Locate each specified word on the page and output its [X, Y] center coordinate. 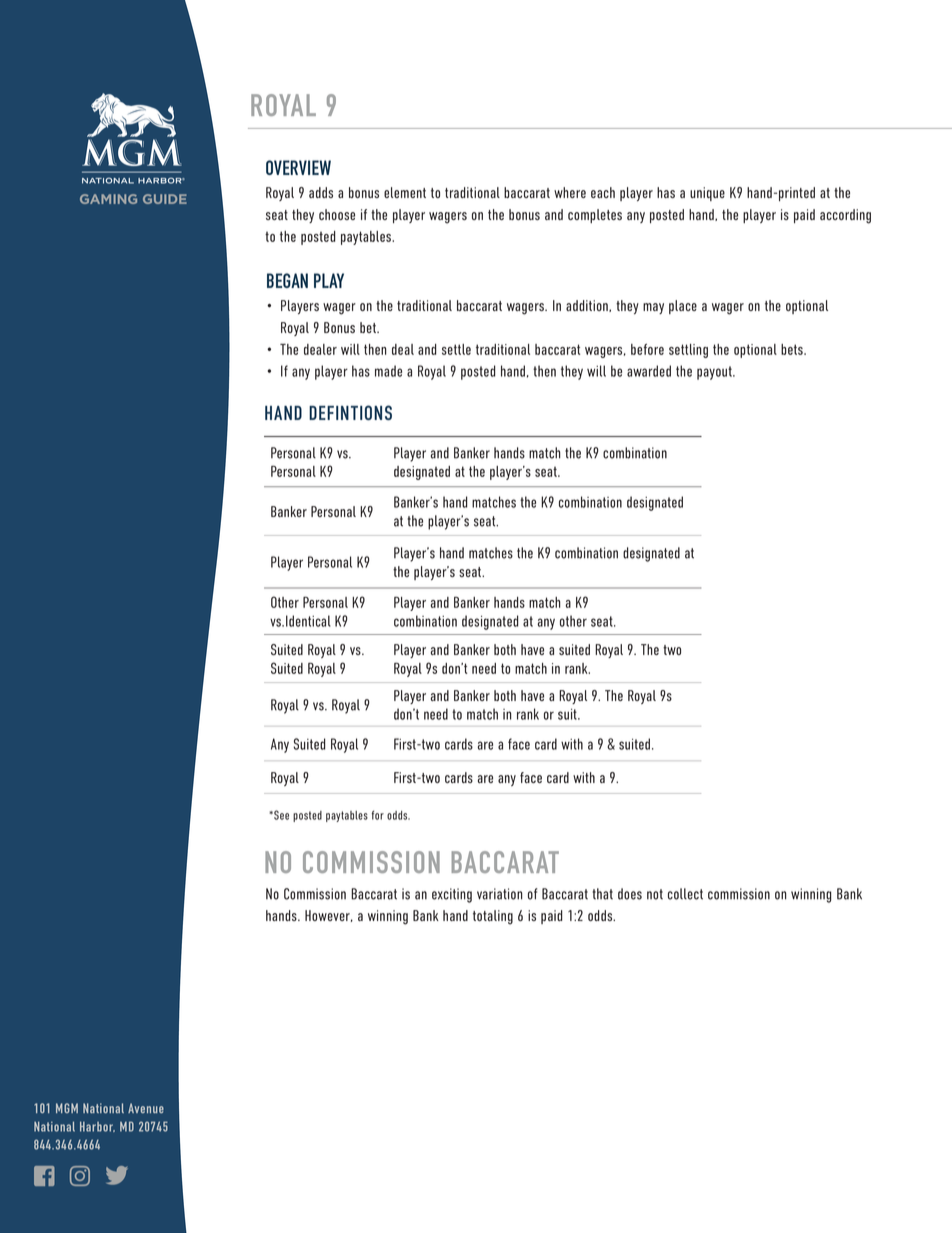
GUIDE [165, 199]
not [655, 894]
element [405, 192]
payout [715, 373]
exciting [452, 895]
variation [499, 894]
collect [685, 894]
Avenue [146, 1108]
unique [707, 194]
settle [456, 349]
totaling [493, 917]
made [388, 371]
